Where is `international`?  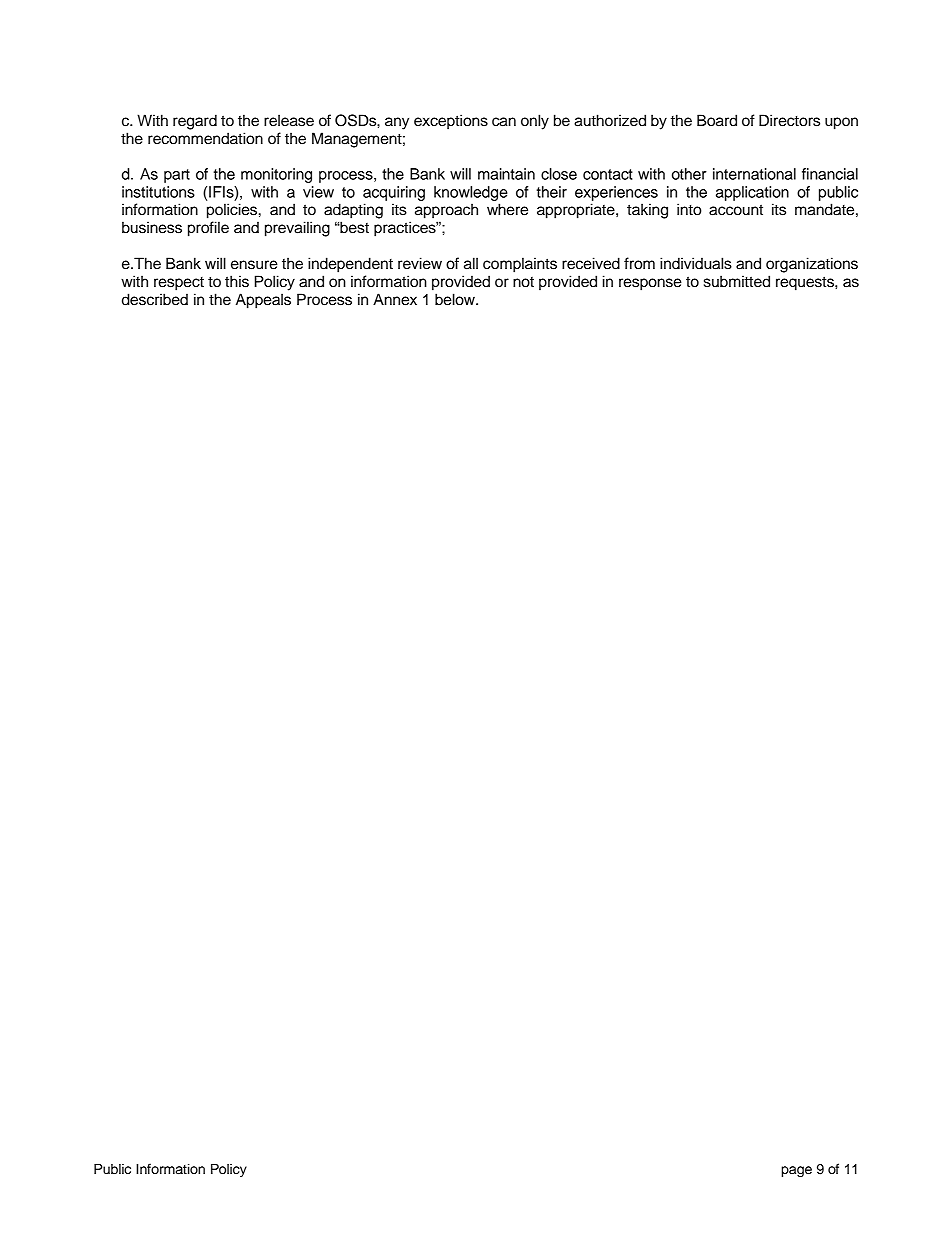 international is located at coordinates (754, 174).
